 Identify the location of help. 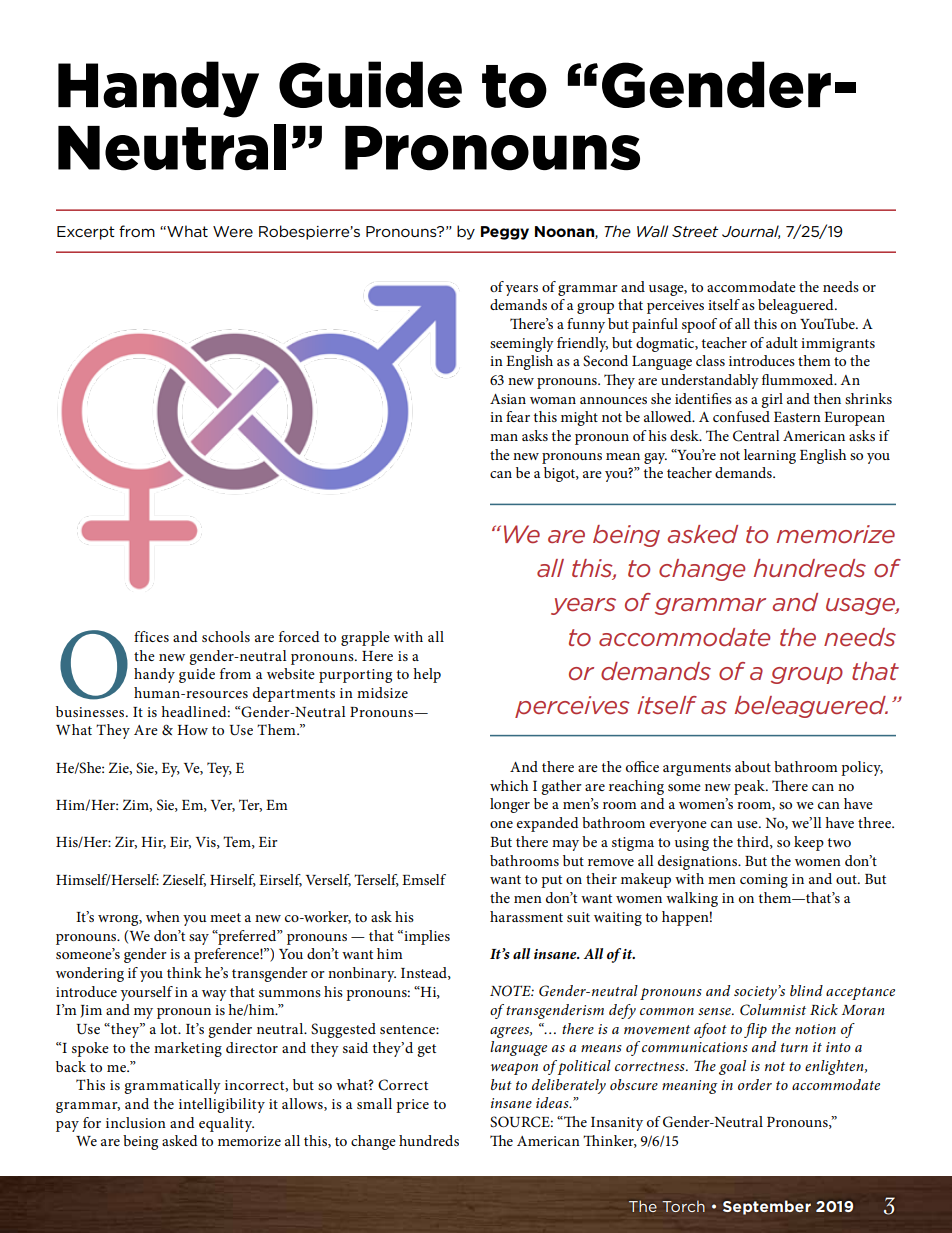
(427, 675).
